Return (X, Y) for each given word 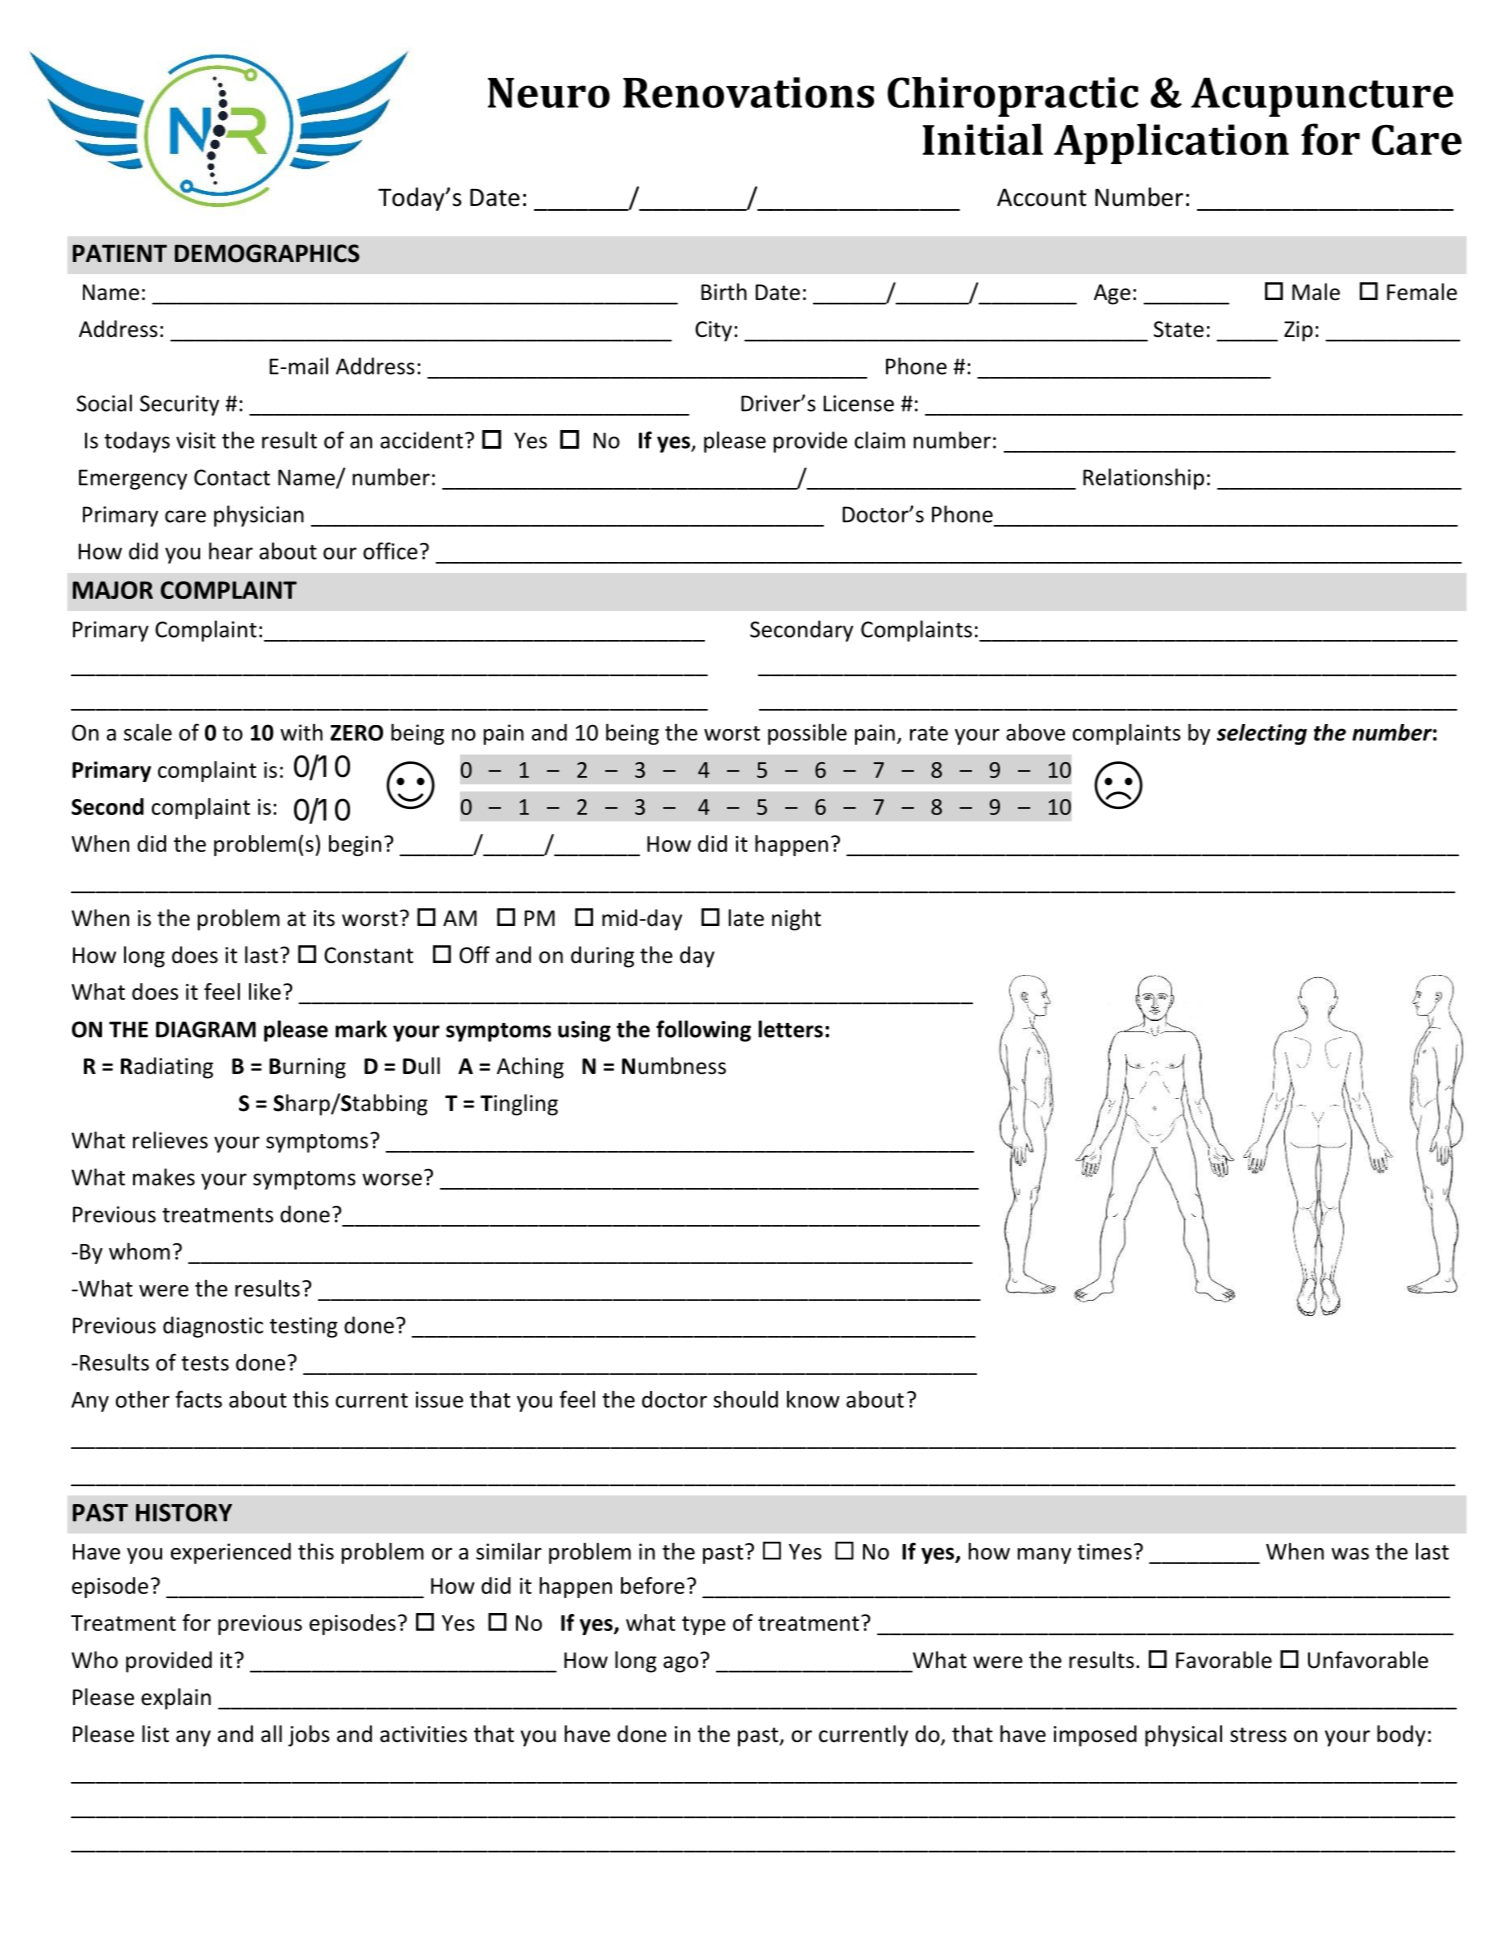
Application (1171, 143)
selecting (1262, 734)
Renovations (748, 92)
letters (790, 1029)
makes (164, 1177)
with (301, 732)
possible (807, 734)
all (271, 1733)
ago (680, 1664)
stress (1258, 1735)
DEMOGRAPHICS (267, 253)
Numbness (674, 1066)
